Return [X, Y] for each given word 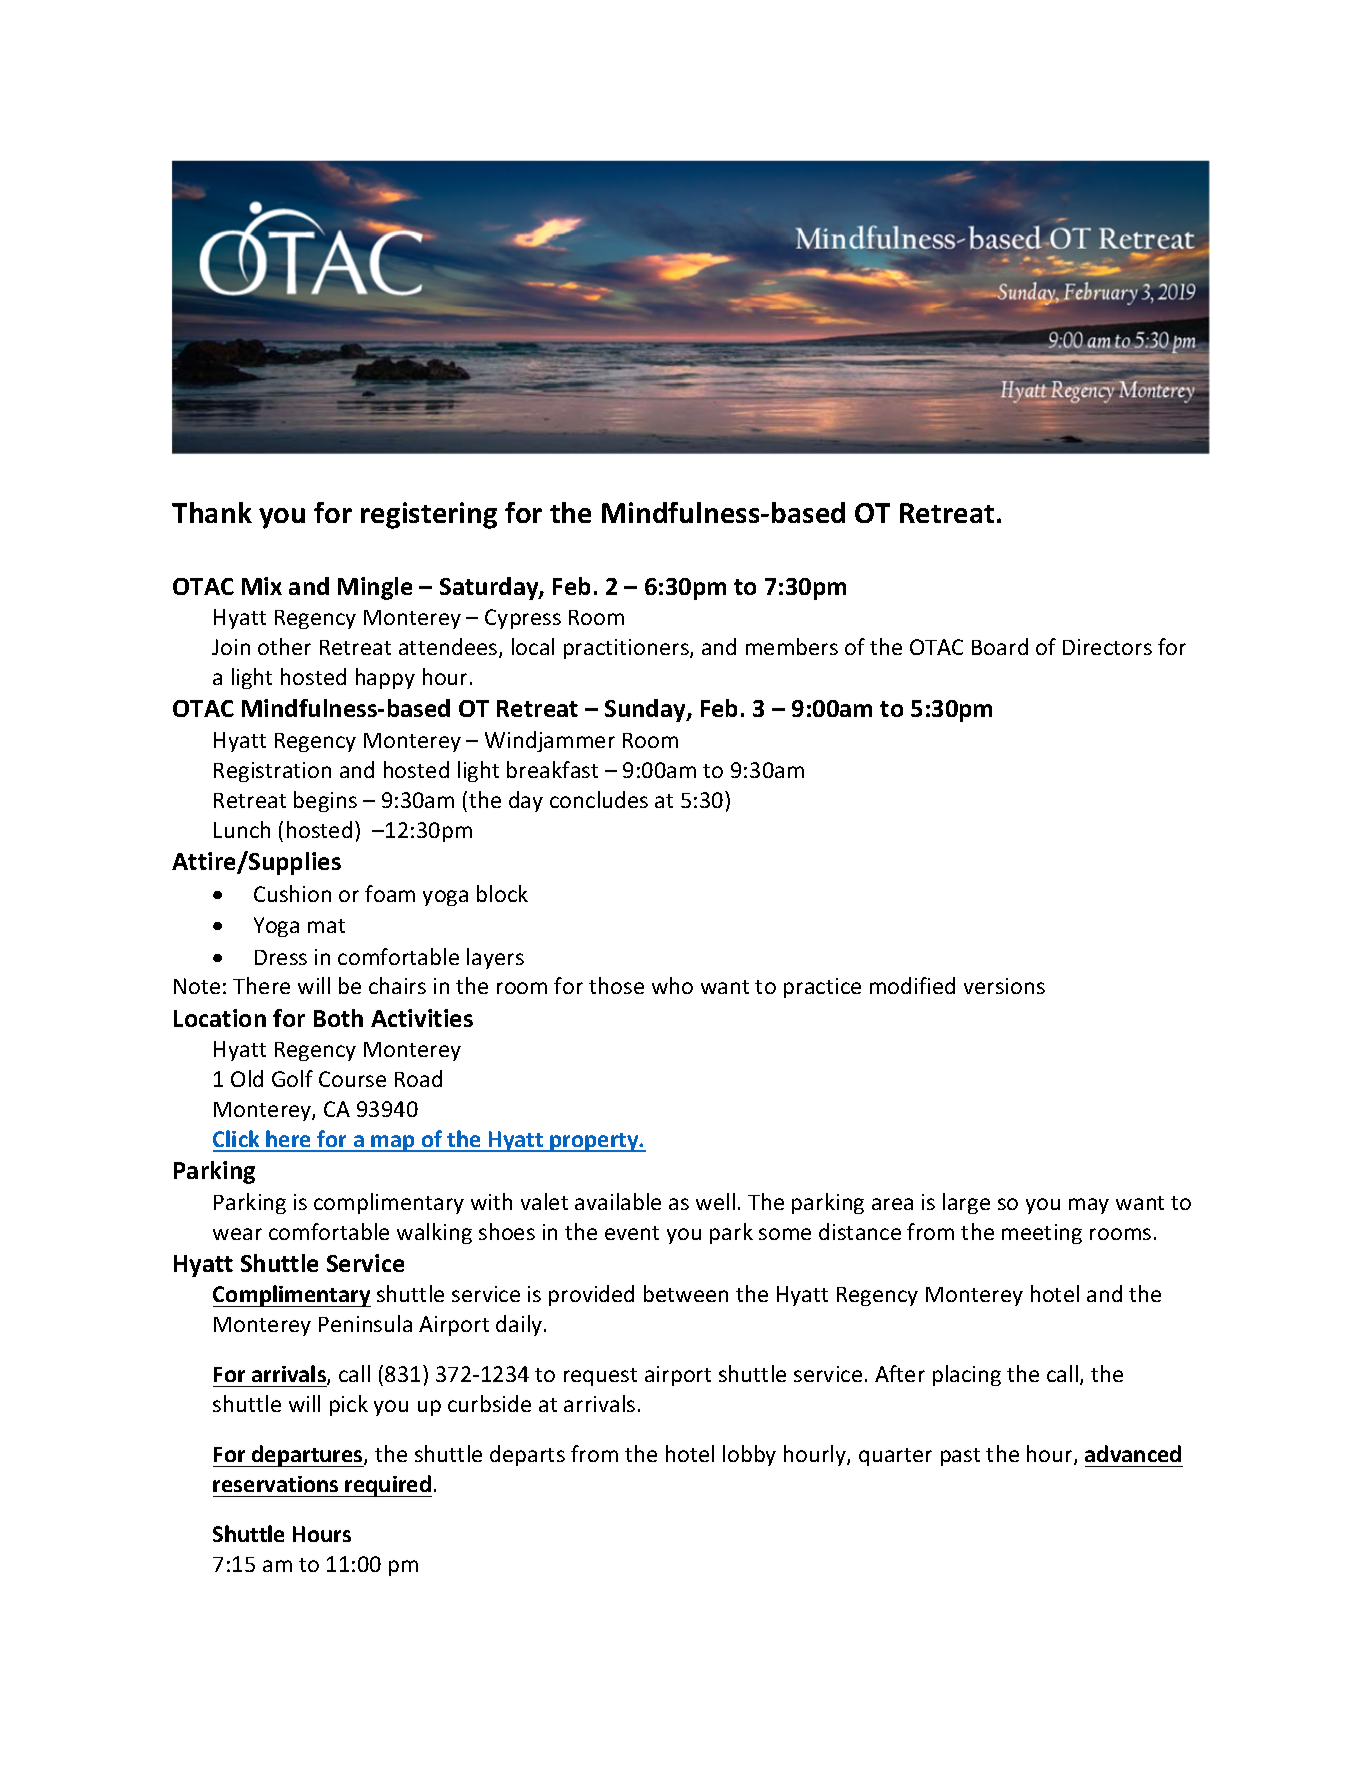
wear [237, 1234]
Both [338, 1018]
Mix [262, 586]
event [632, 1233]
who [672, 985]
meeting [1042, 1234]
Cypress [523, 619]
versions [1004, 986]
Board [1000, 646]
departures [307, 1456]
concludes [599, 799]
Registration [272, 772]
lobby [749, 1455]
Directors [1107, 647]
